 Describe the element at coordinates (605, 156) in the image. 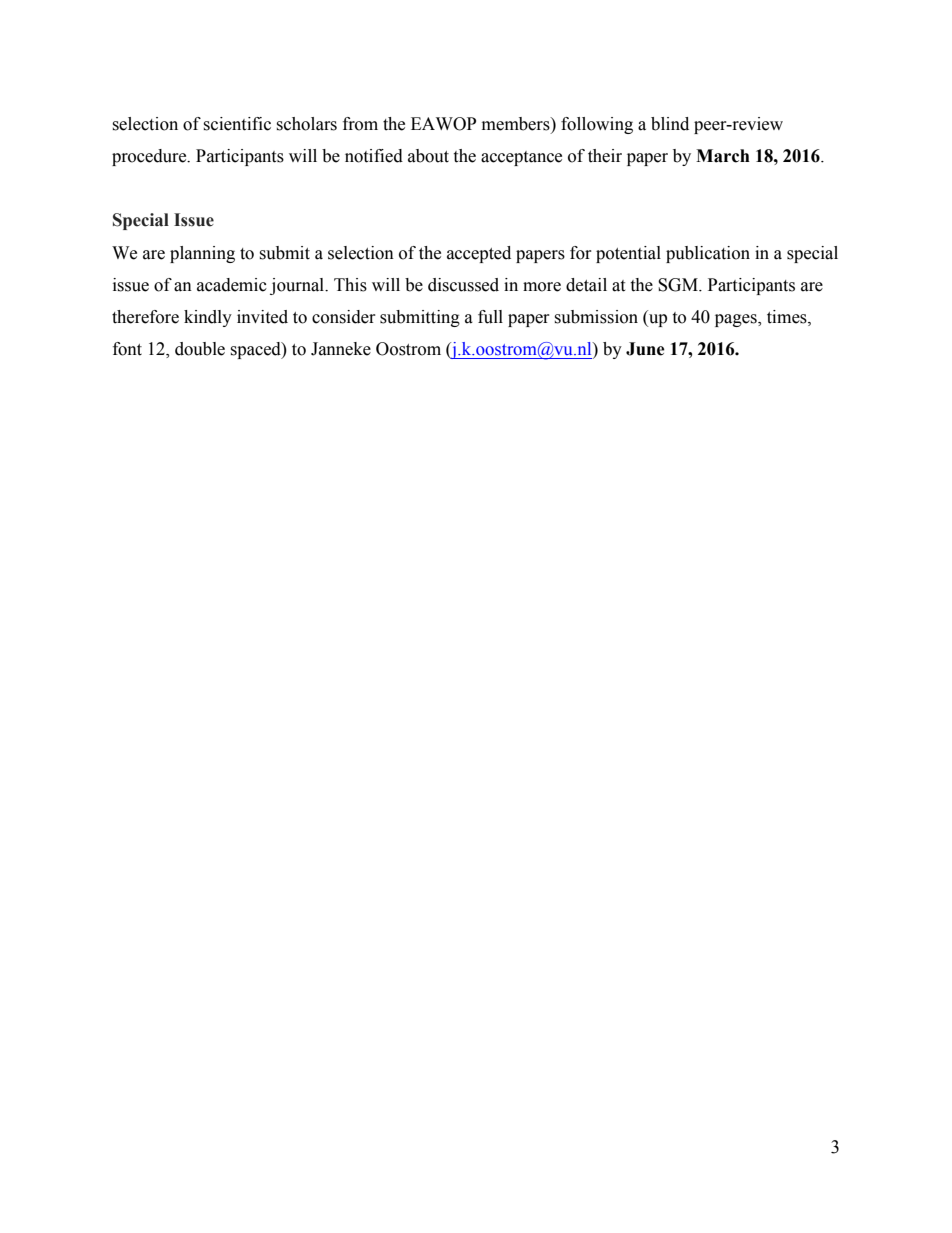

I see `their` at that location.
